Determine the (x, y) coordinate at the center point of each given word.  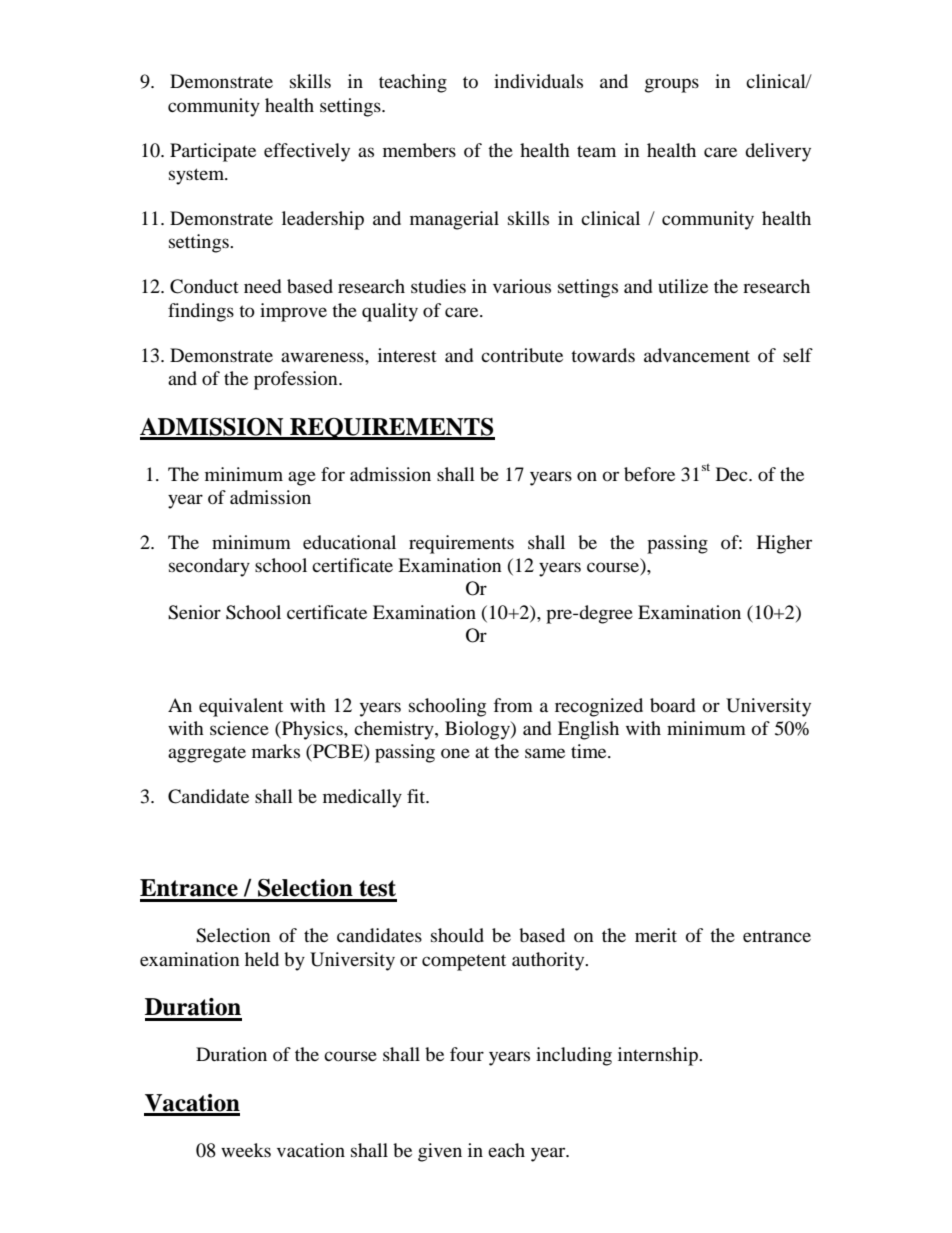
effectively (307, 152)
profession (297, 380)
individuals (538, 81)
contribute (522, 355)
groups (672, 85)
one (455, 753)
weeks (246, 1150)
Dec (733, 474)
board (672, 705)
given (440, 1152)
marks (276, 751)
